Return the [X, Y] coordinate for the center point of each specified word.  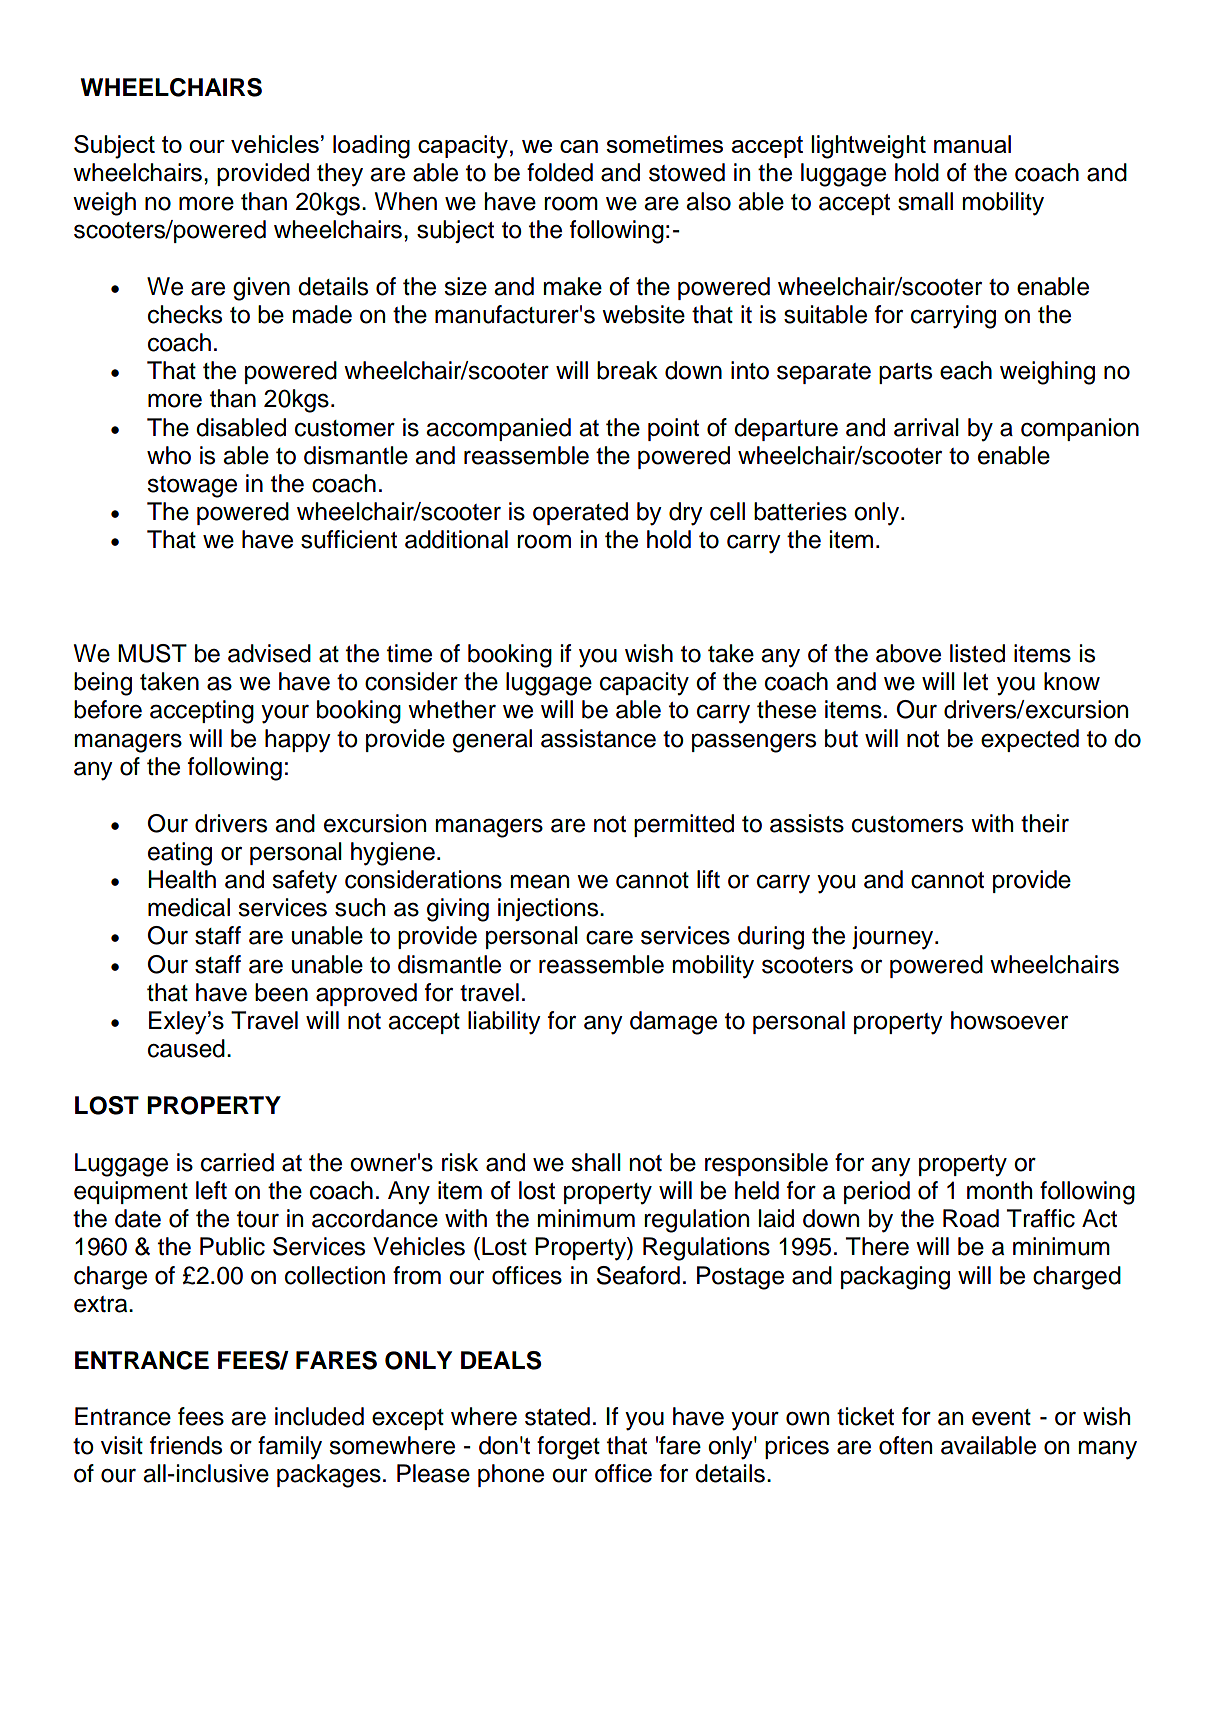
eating [180, 854]
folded [560, 172]
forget [568, 1448]
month [999, 1190]
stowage [192, 487]
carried [237, 1162]
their [1045, 823]
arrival [926, 427]
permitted [684, 825]
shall [596, 1162]
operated [580, 513]
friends [186, 1445]
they [340, 175]
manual [972, 144]
